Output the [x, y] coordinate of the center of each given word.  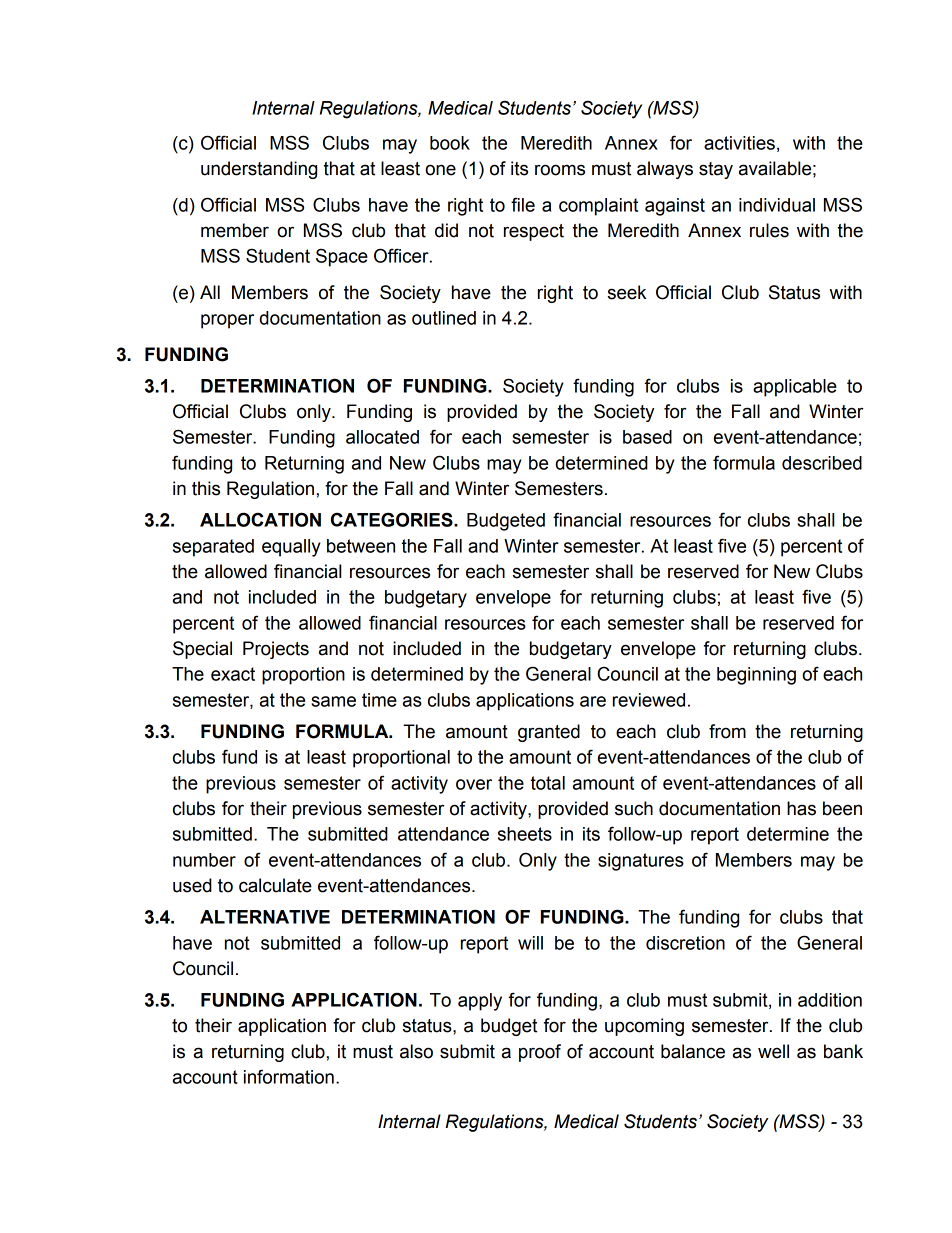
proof [540, 1053]
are [593, 701]
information [289, 1076]
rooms [560, 170]
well [773, 1051]
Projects [276, 650]
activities [739, 143]
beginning [756, 676]
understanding [259, 170]
